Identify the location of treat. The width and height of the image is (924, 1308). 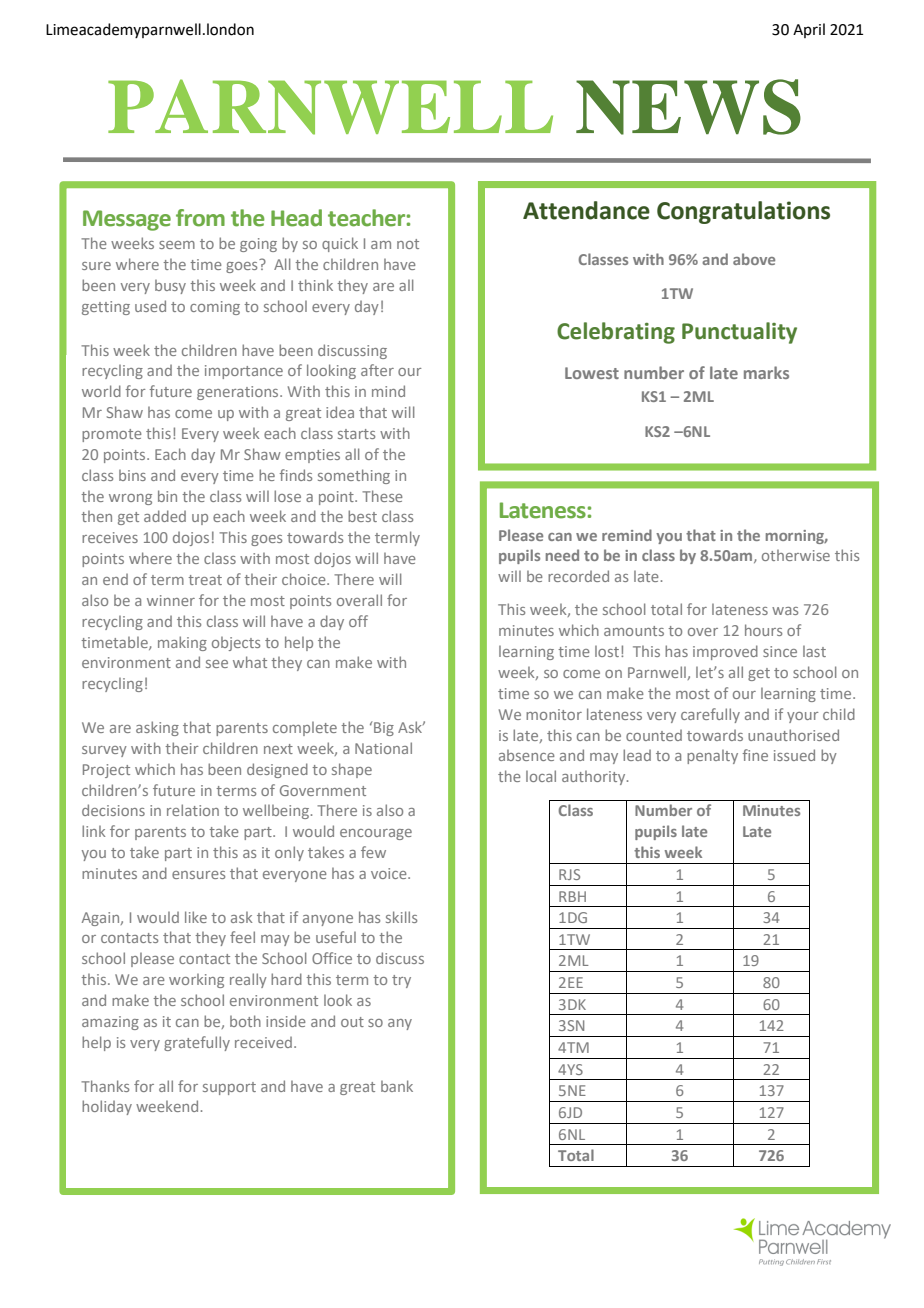
(205, 580).
